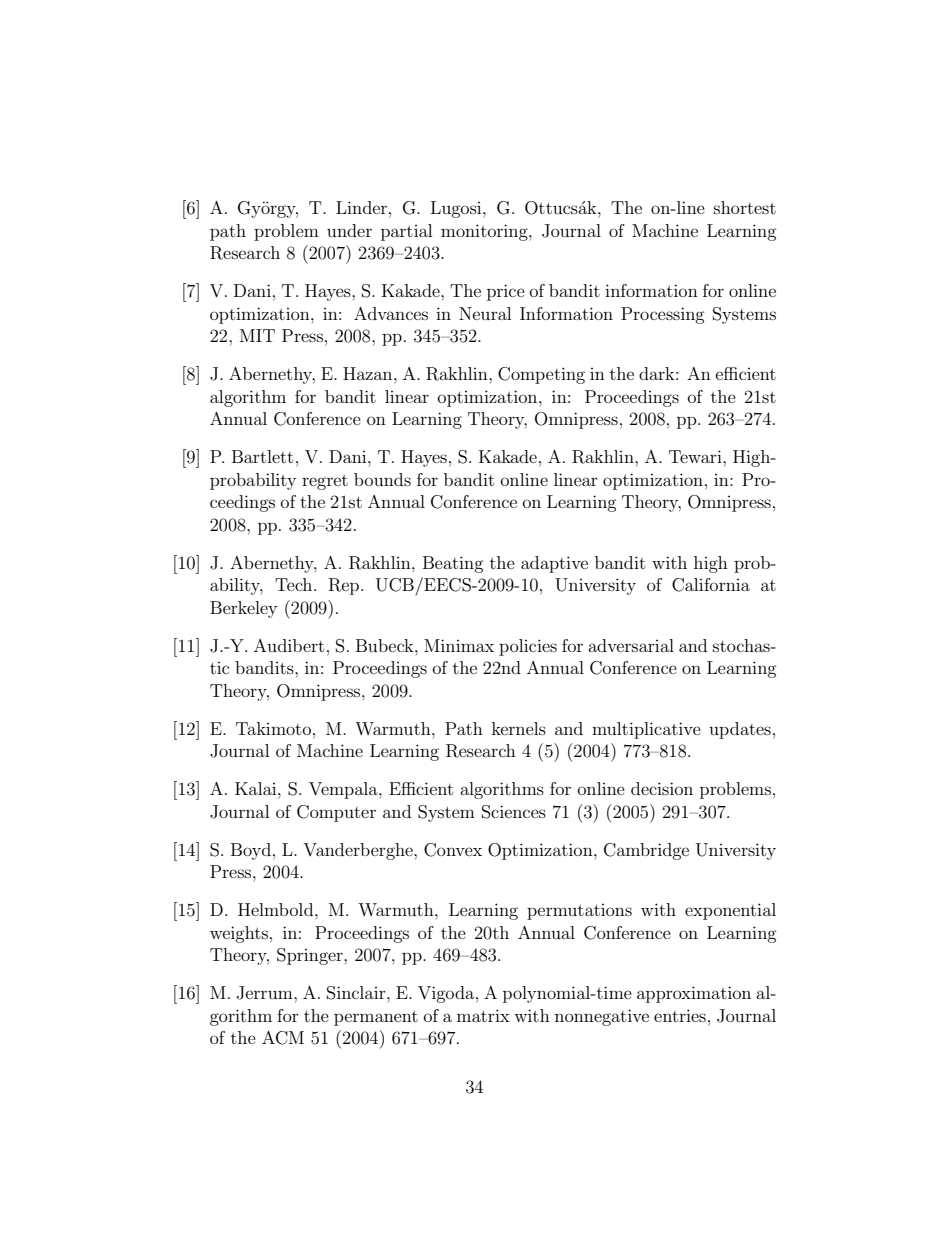  What do you see at coordinates (680, 1015) in the page?
I see `entries` at bounding box center [680, 1015].
